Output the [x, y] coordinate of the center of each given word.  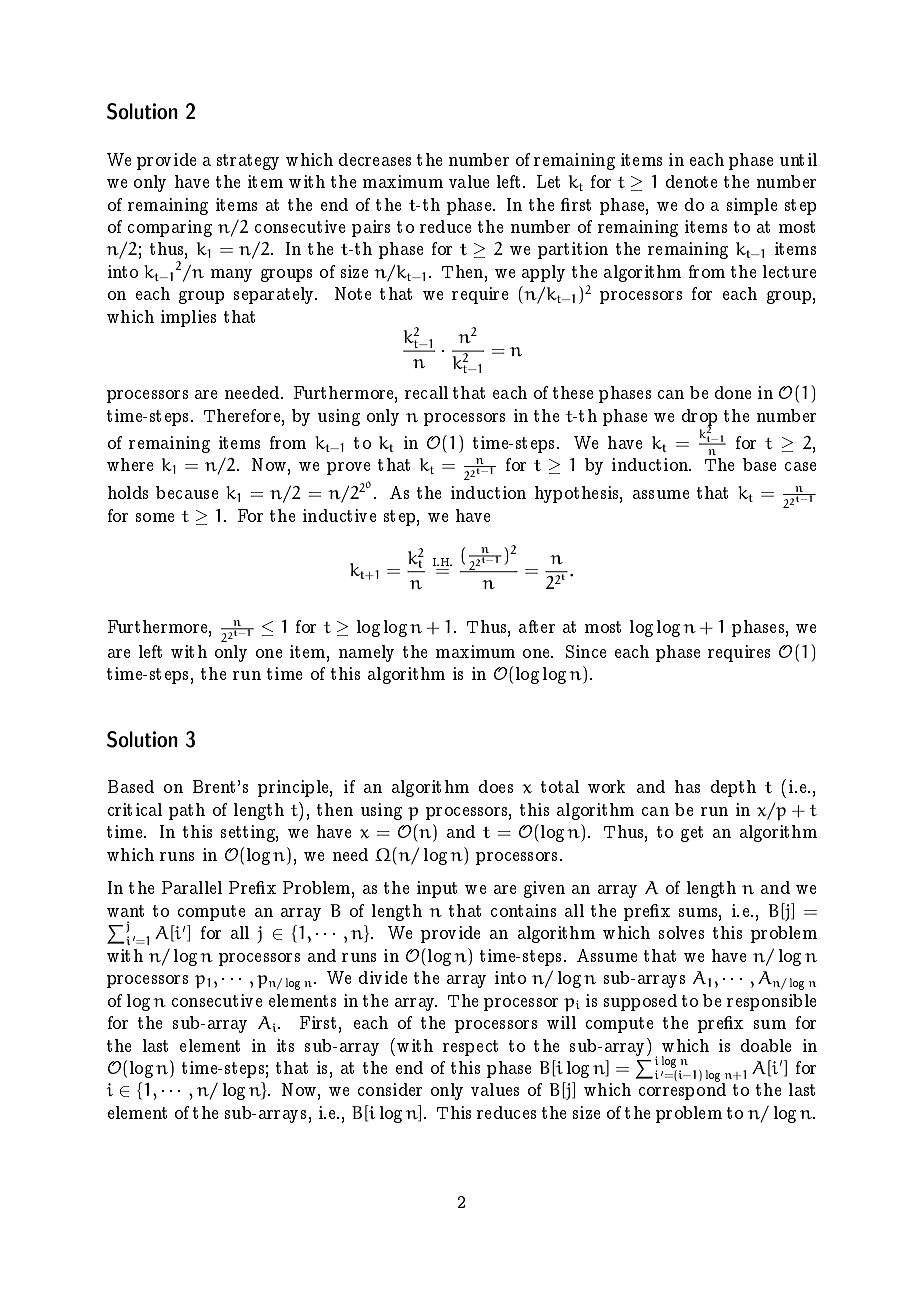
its [285, 1045]
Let [548, 181]
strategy [248, 162]
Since [586, 651]
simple [752, 206]
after [537, 626]
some [155, 517]
